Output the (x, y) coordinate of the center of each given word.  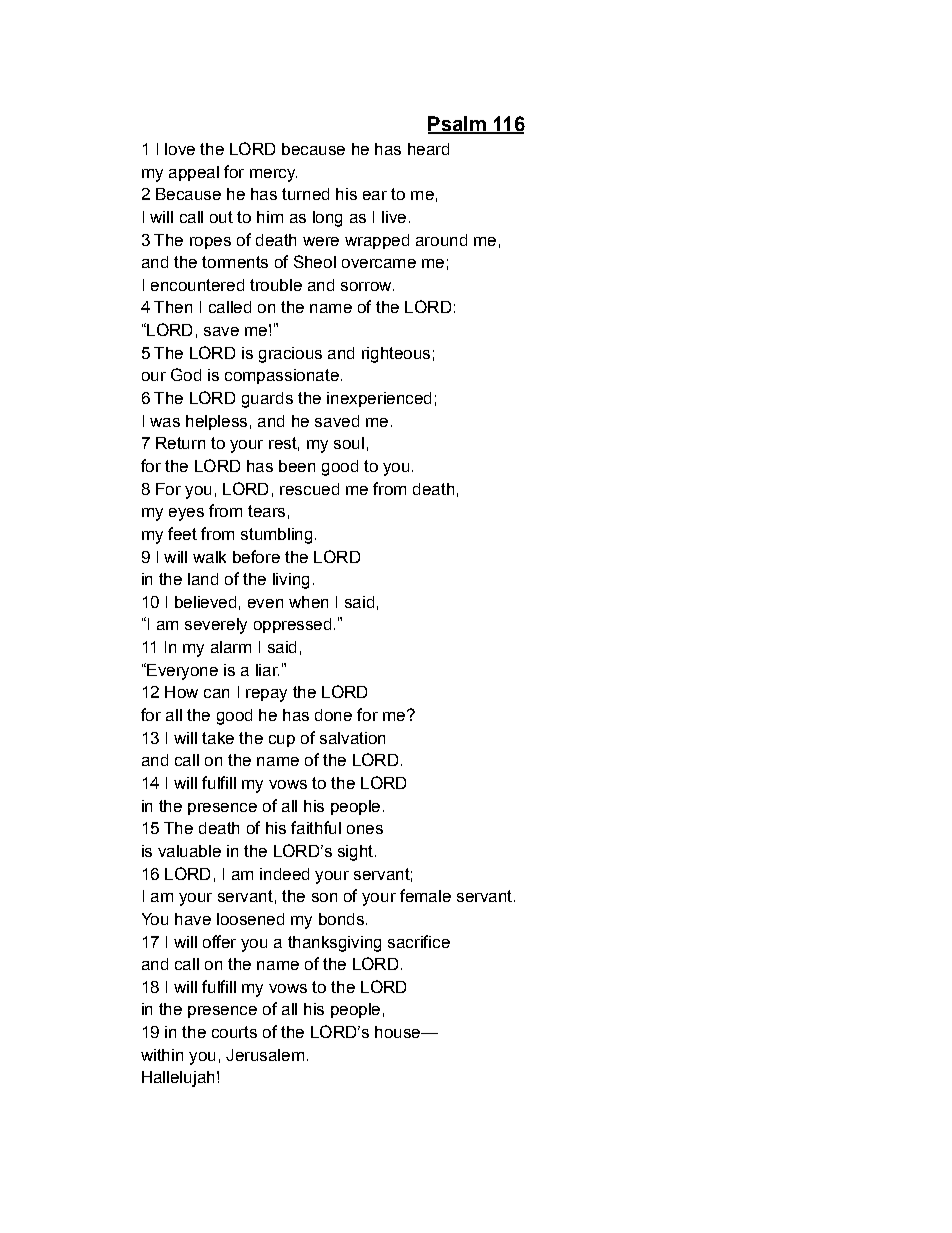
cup (282, 741)
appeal (194, 173)
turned (305, 194)
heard (428, 149)
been (297, 466)
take (218, 738)
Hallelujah (178, 1079)
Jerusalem (265, 1055)
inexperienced (379, 399)
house (398, 1032)
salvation (352, 738)
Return (180, 443)
